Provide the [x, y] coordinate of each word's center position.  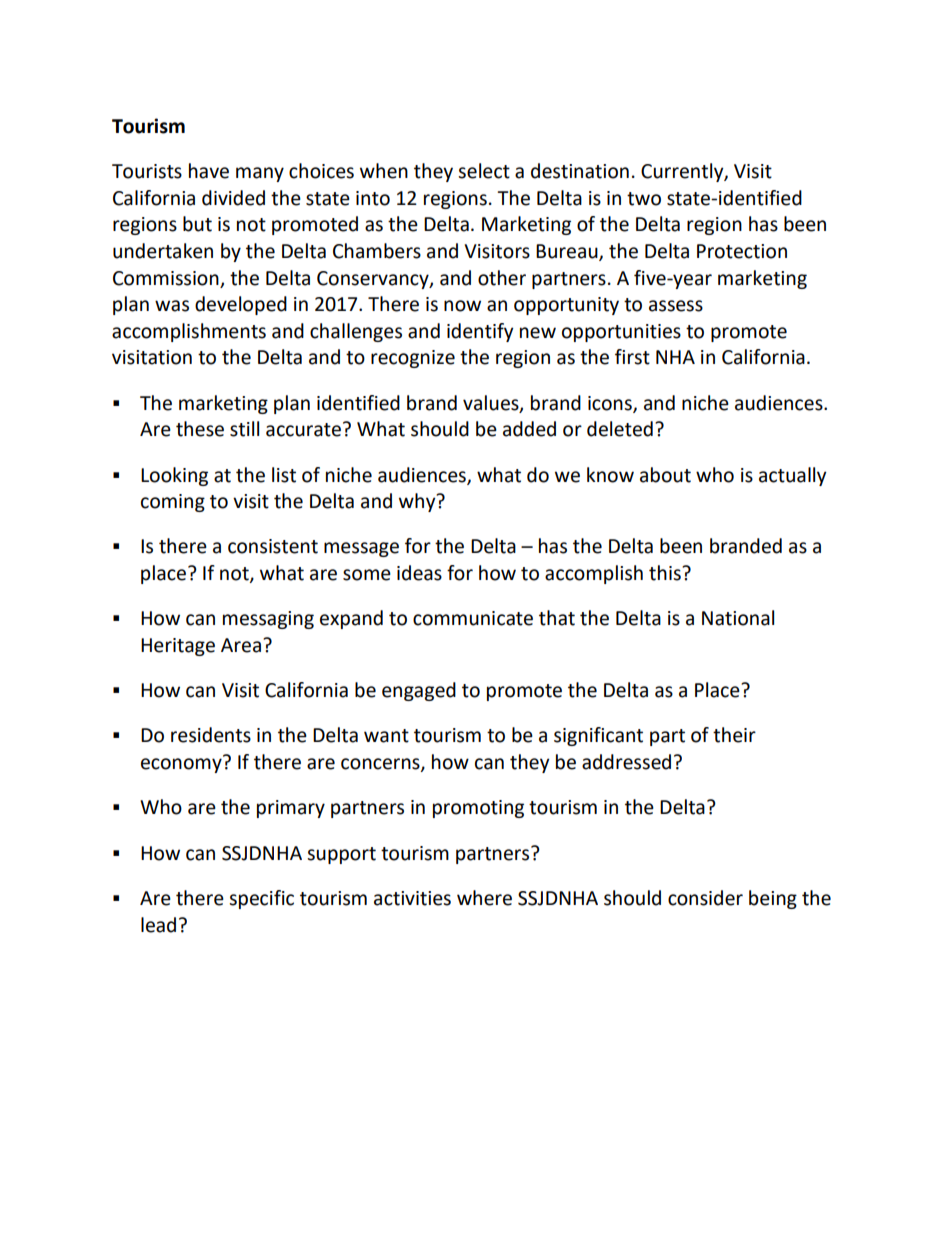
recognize [413, 359]
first [632, 357]
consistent [273, 546]
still [244, 429]
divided [233, 198]
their [734, 735]
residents [211, 735]
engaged [419, 691]
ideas [419, 573]
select [484, 171]
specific [261, 899]
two [644, 199]
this [666, 573]
